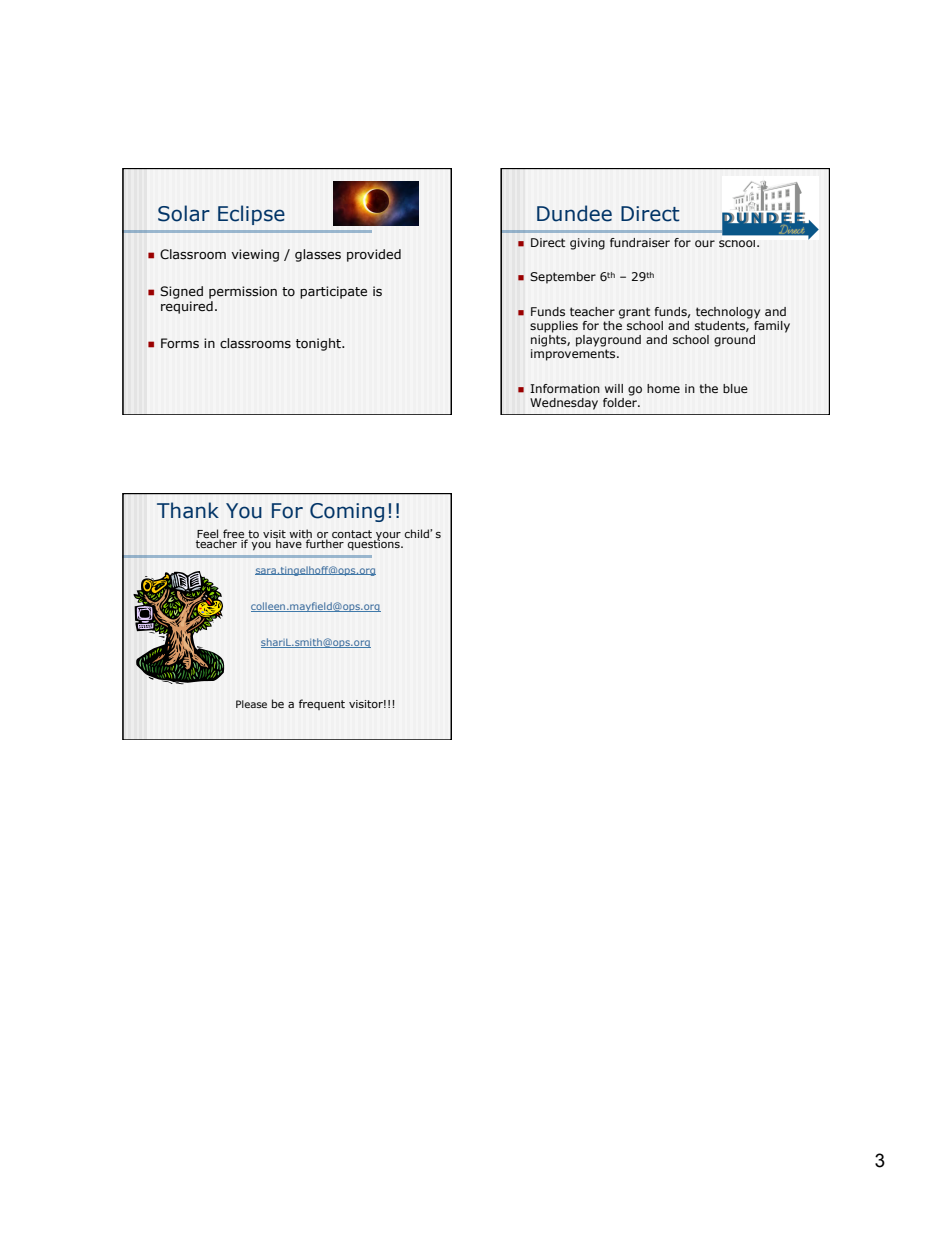 This document has height=1233, width=952. What do you see at coordinates (621, 401) in the document?
I see `folder` at bounding box center [621, 401].
